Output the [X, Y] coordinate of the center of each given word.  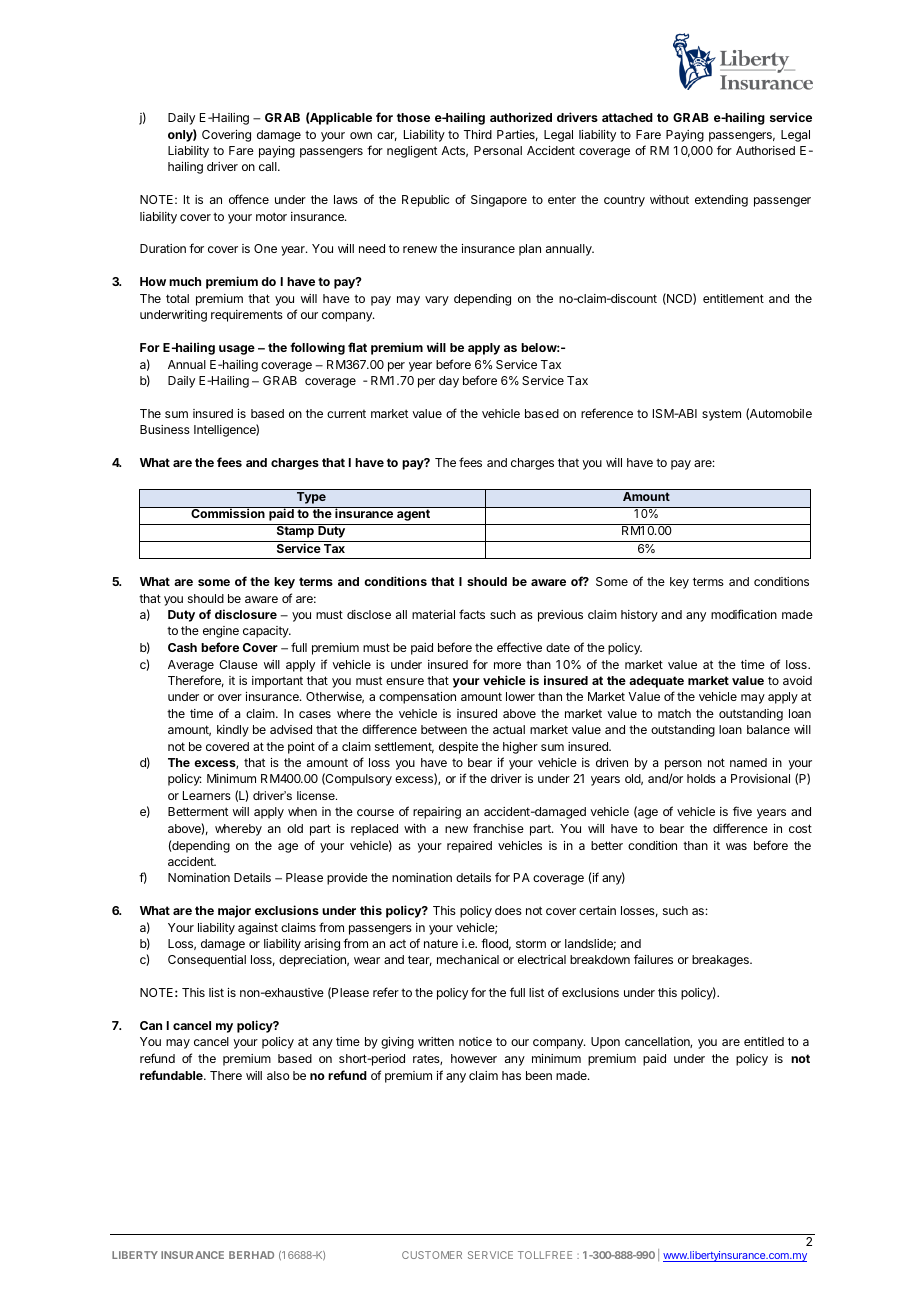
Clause [238, 664]
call [269, 166]
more [507, 665]
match [674, 713]
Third [478, 134]
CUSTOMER [432, 1255]
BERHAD [251, 1255]
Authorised [765, 150]
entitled [764, 1041]
